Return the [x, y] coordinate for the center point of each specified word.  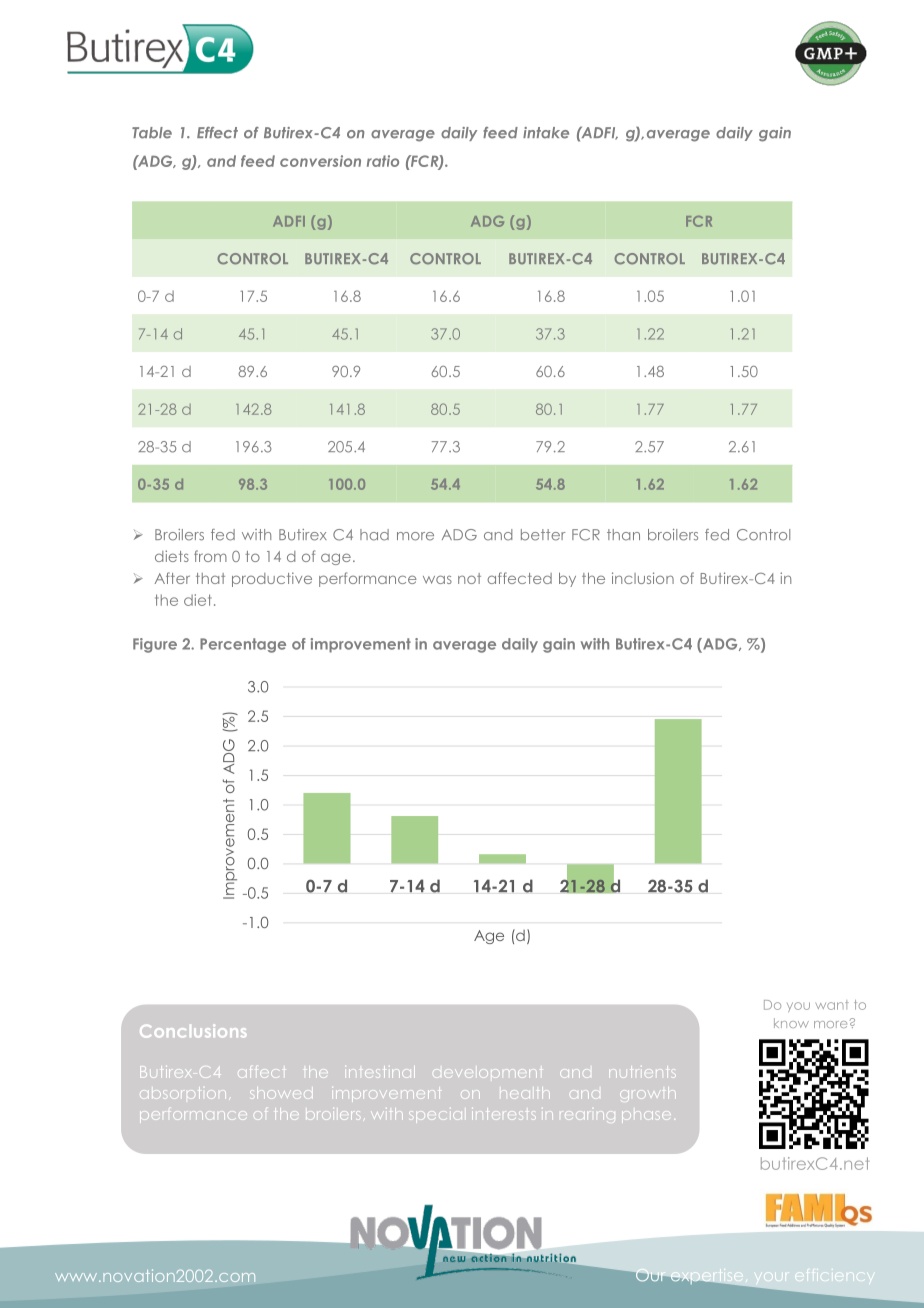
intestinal [382, 1072]
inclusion [643, 578]
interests [504, 1115]
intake [546, 133]
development [486, 1073]
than [623, 535]
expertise [707, 1274]
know [791, 1023]
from [210, 556]
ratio [383, 161]
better [543, 535]
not [469, 578]
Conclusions [193, 1031]
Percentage [243, 645]
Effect [217, 133]
